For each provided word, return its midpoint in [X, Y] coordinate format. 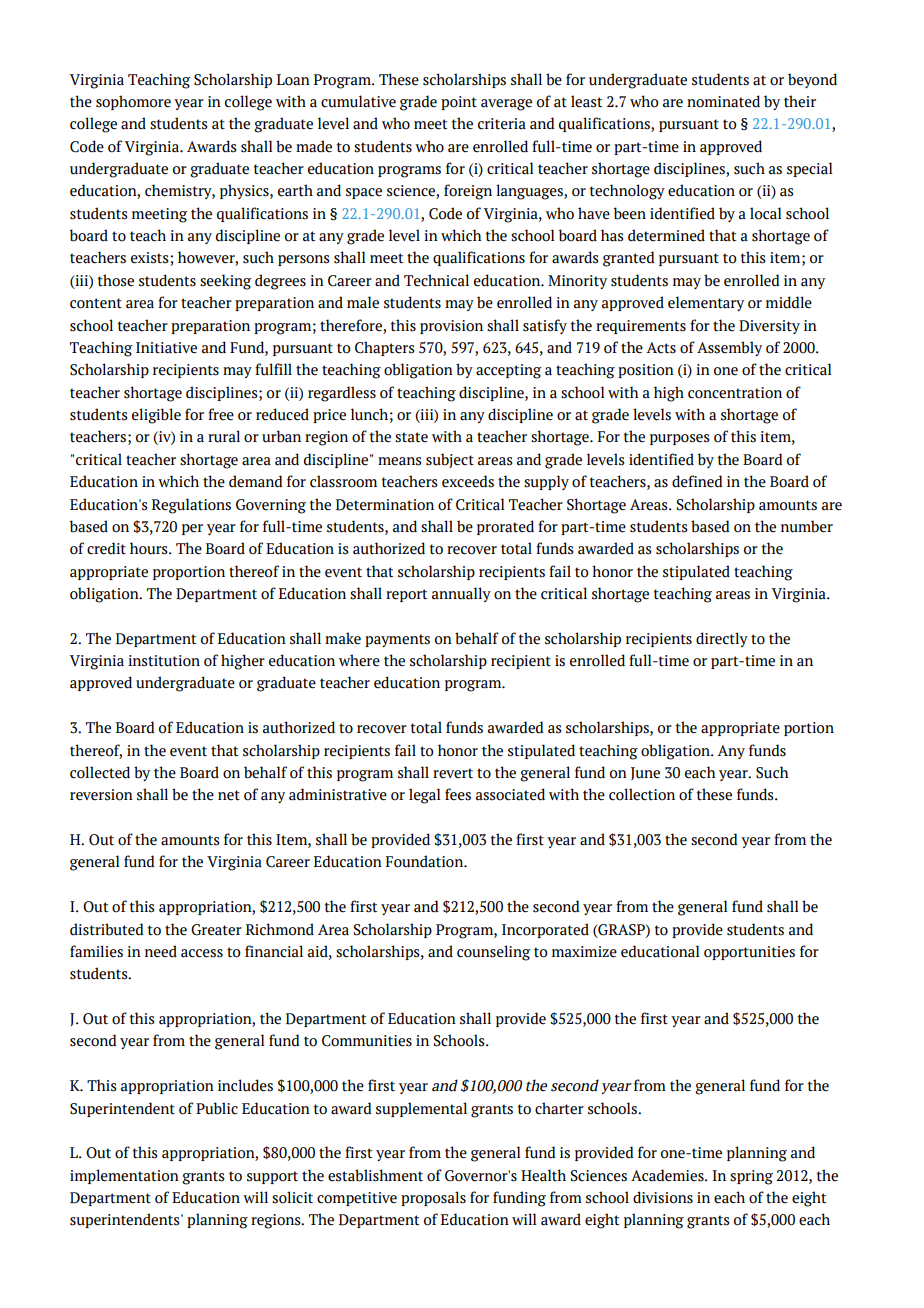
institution [164, 661]
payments [397, 640]
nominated [723, 101]
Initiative [166, 348]
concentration [735, 393]
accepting [508, 371]
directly [722, 639]
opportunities [749, 953]
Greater [216, 930]
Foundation [426, 861]
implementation [124, 1176]
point [459, 103]
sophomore [133, 102]
